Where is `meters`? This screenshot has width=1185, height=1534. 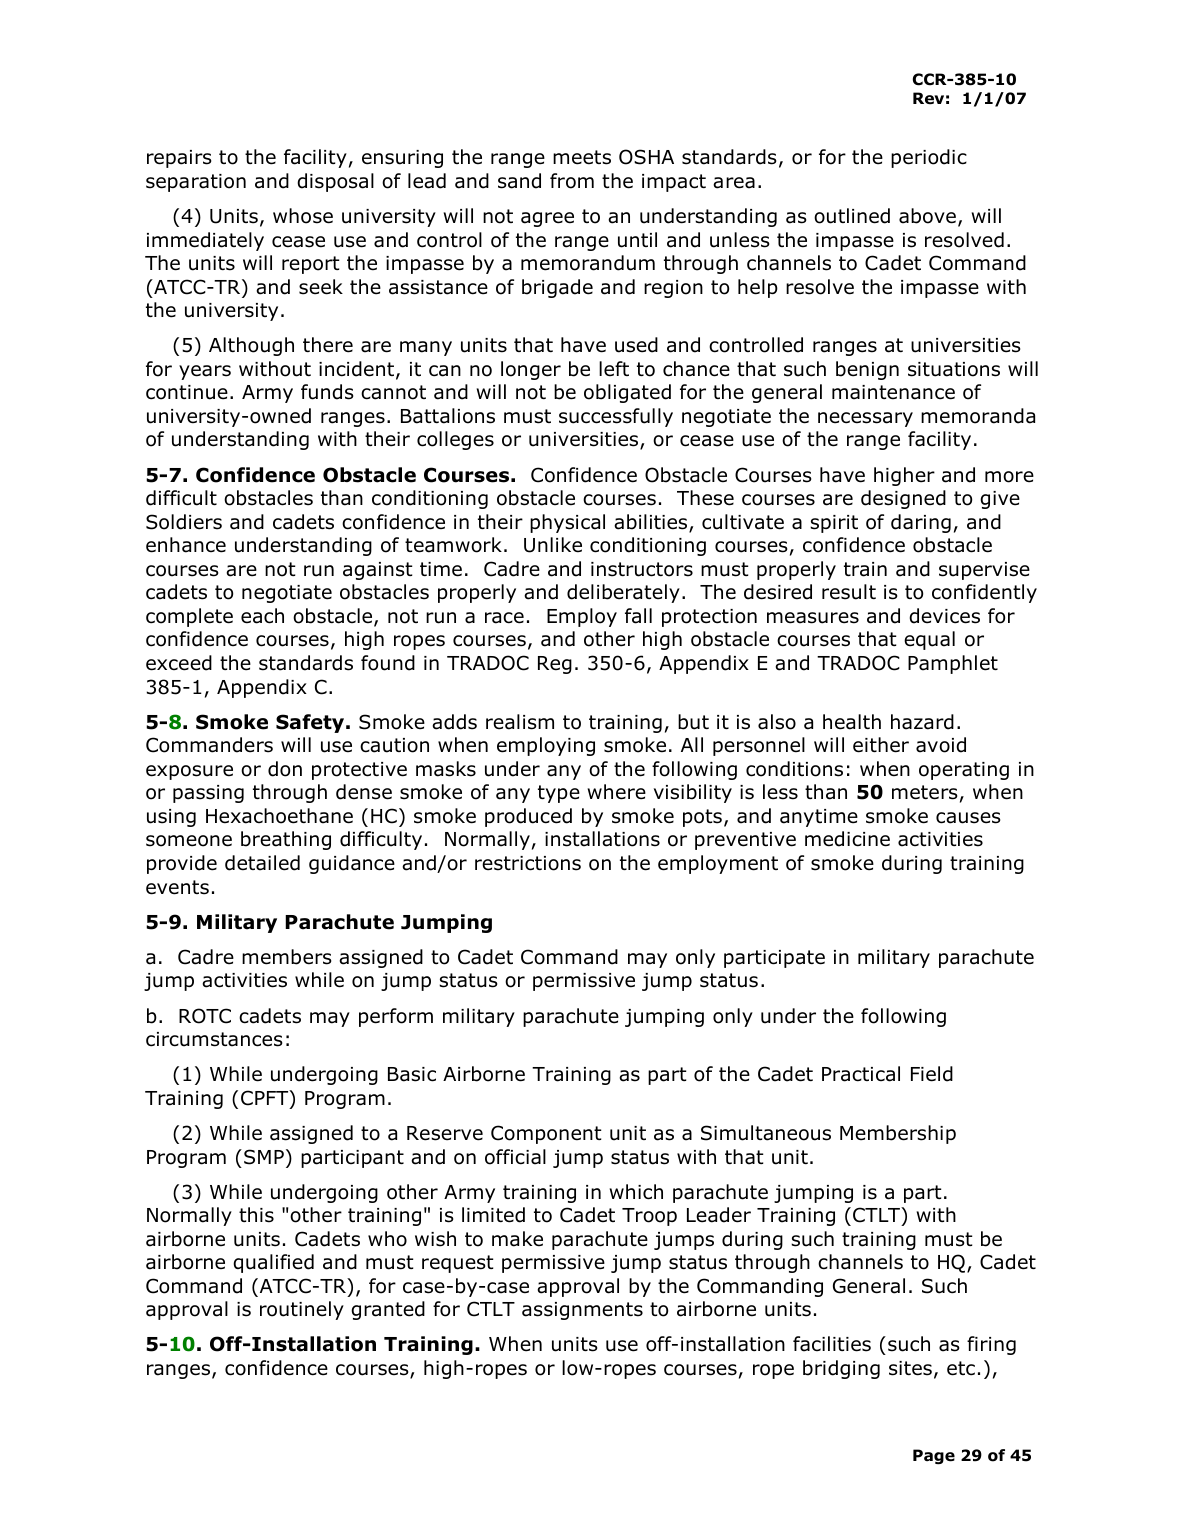 meters is located at coordinates (924, 792).
